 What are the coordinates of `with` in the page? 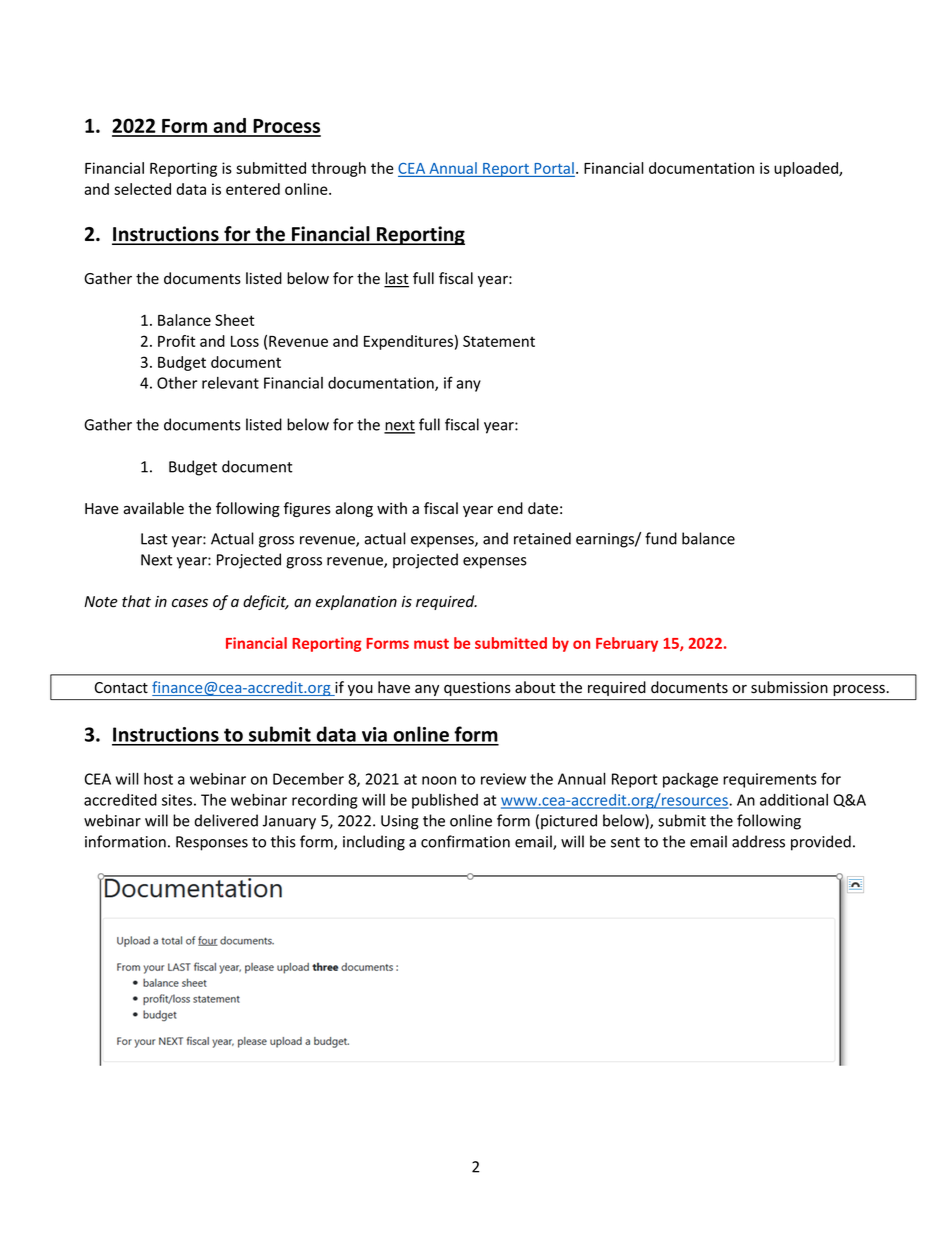 It's located at (392, 508).
